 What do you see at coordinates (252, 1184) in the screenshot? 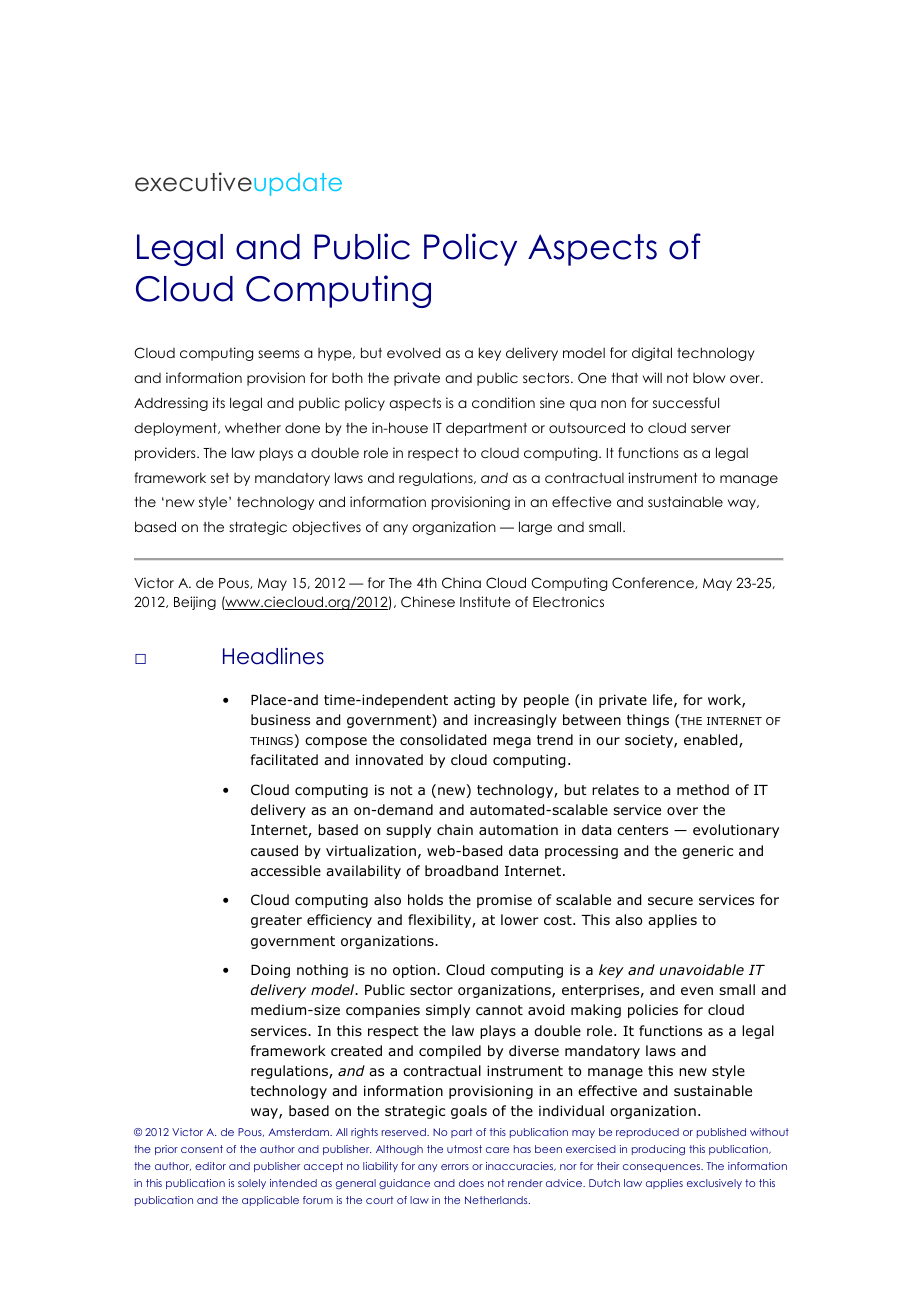
I see `solely` at bounding box center [252, 1184].
